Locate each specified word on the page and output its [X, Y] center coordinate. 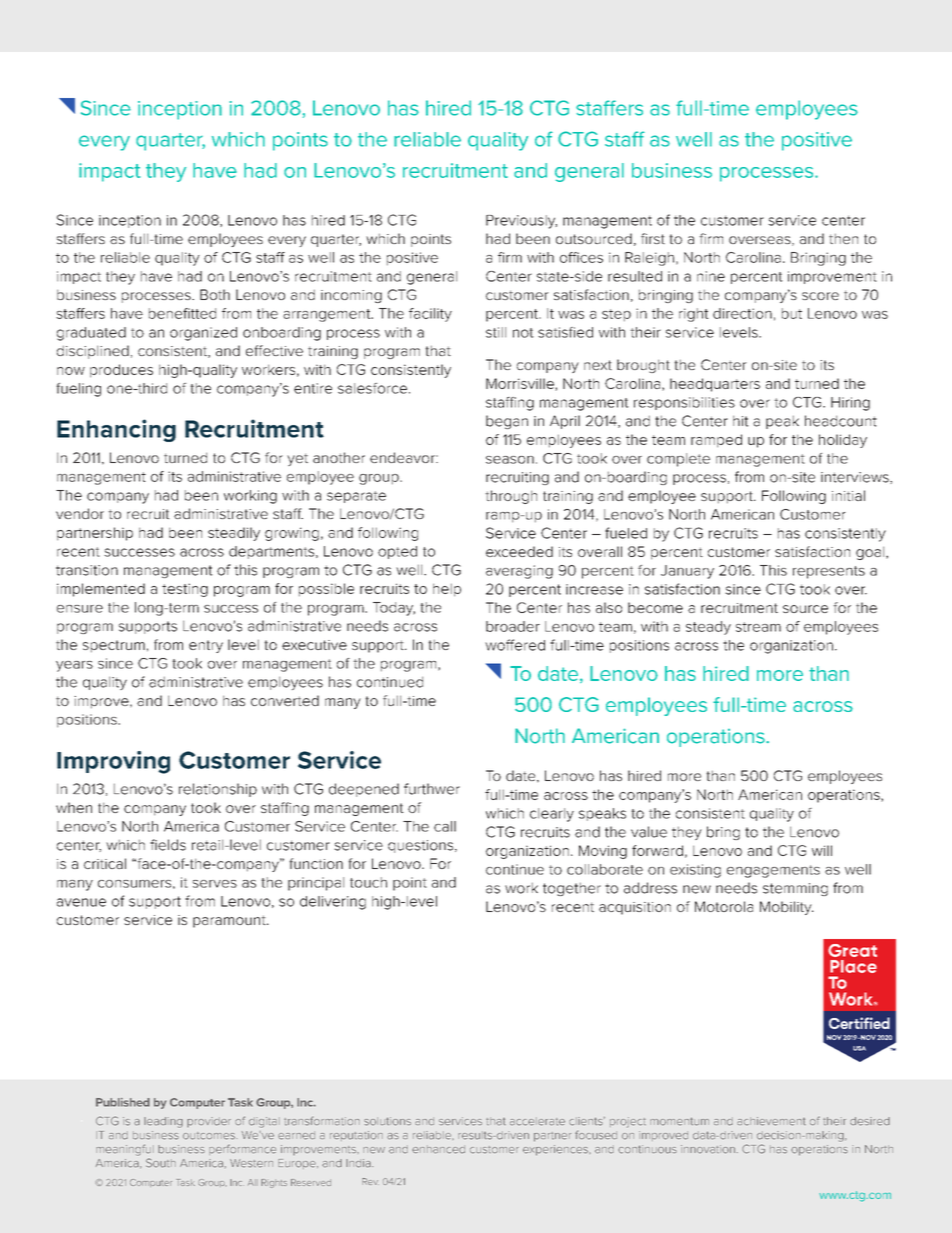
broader [513, 626]
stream [758, 627]
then [843, 238]
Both [215, 294]
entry [206, 646]
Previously [521, 222]
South [161, 1163]
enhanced [438, 1149]
